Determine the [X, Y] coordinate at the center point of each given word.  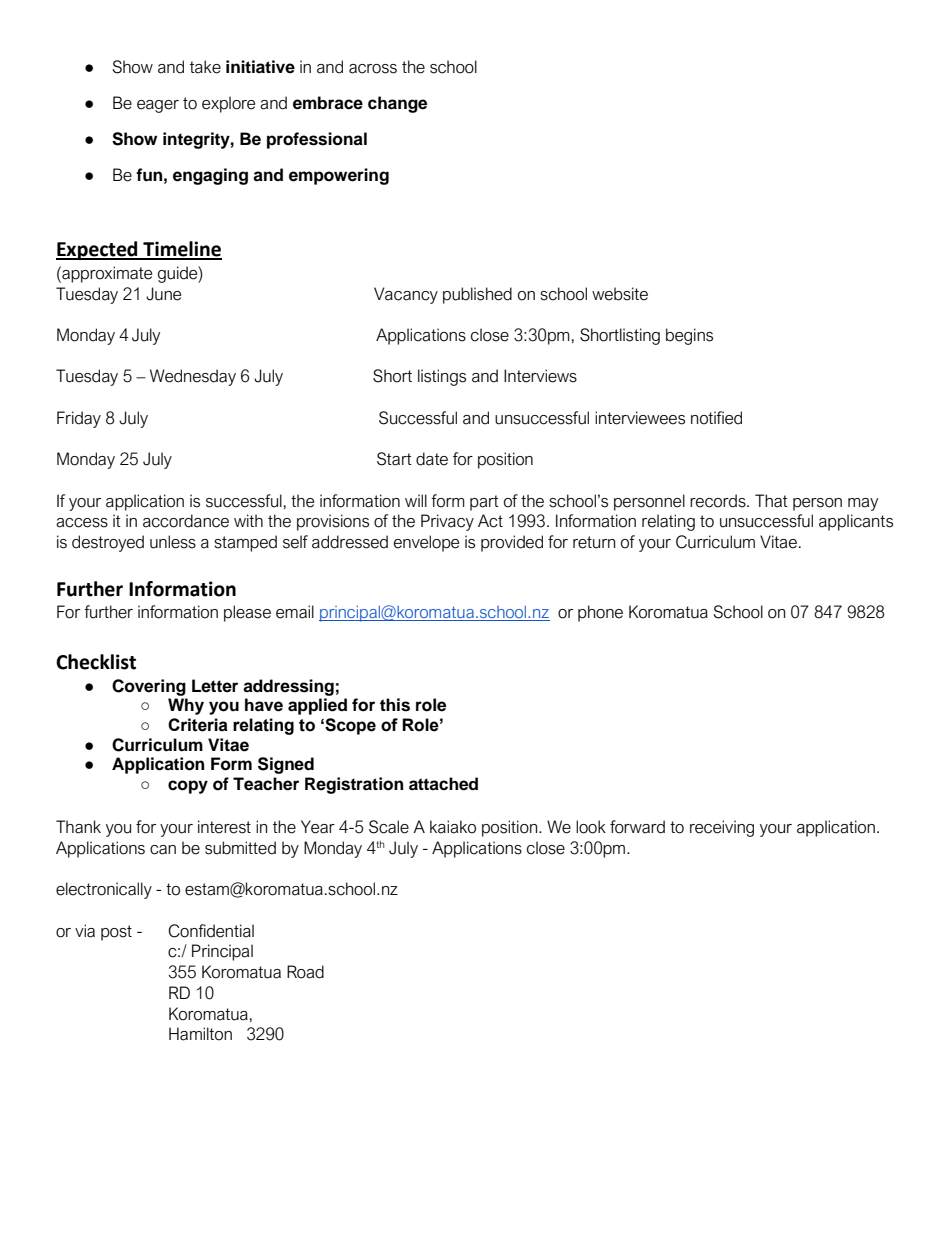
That [771, 501]
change [397, 104]
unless [173, 542]
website [620, 294]
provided [512, 543]
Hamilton [200, 1034]
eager [158, 106]
